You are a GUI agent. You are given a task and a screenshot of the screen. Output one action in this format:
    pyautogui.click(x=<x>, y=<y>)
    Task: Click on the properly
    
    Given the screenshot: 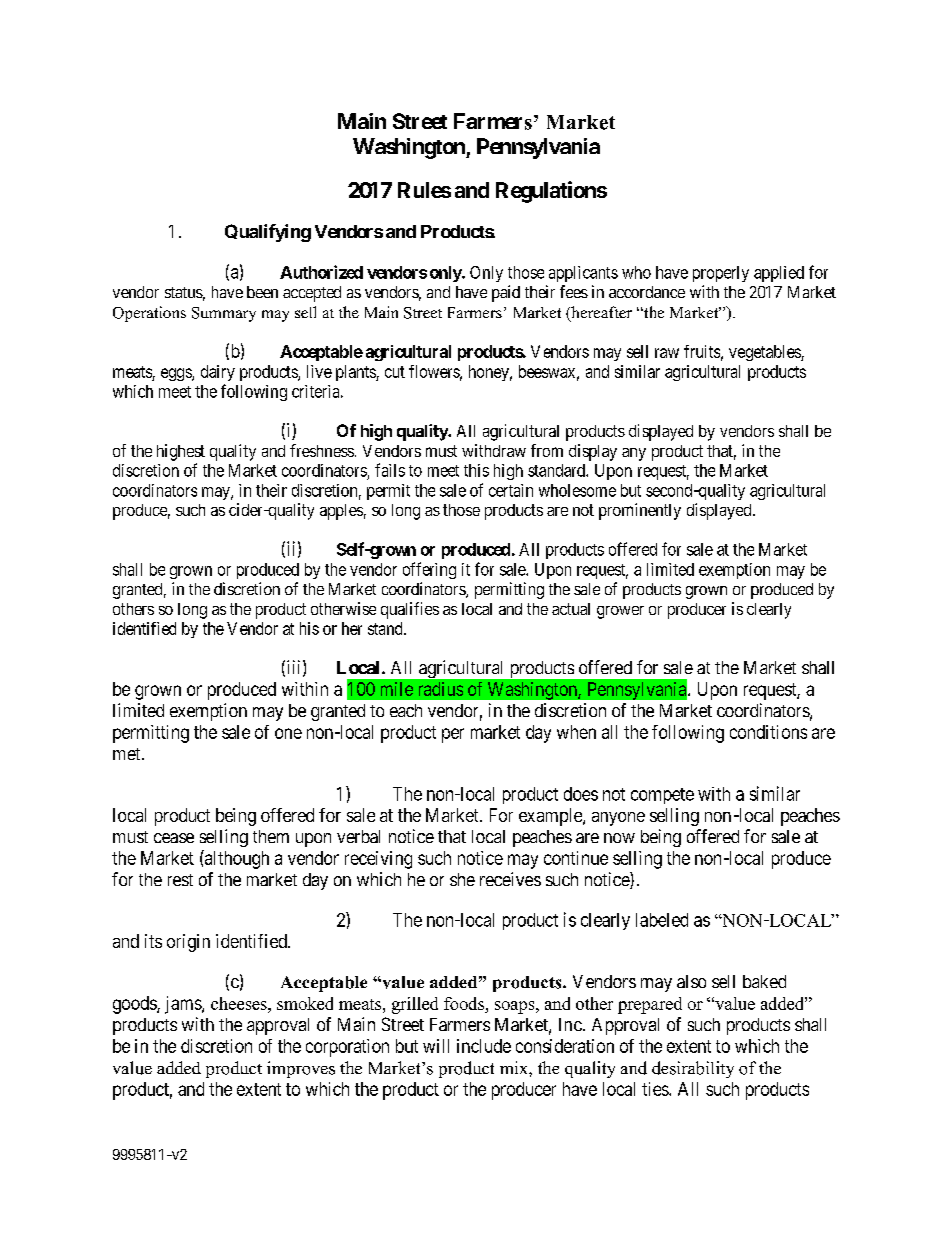 What is the action you would take?
    pyautogui.click(x=721, y=274)
